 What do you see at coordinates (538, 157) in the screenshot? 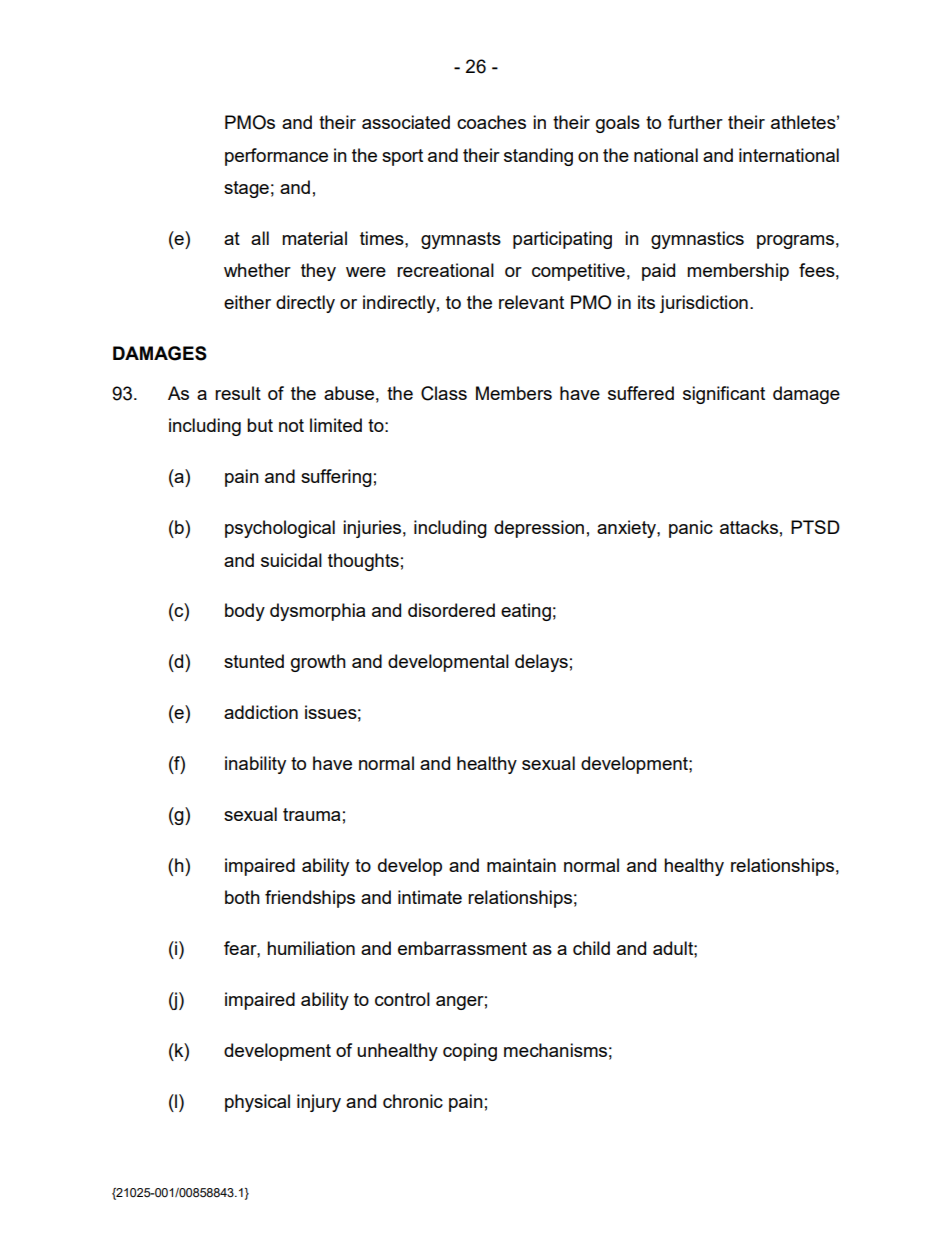
I see `standing` at bounding box center [538, 157].
